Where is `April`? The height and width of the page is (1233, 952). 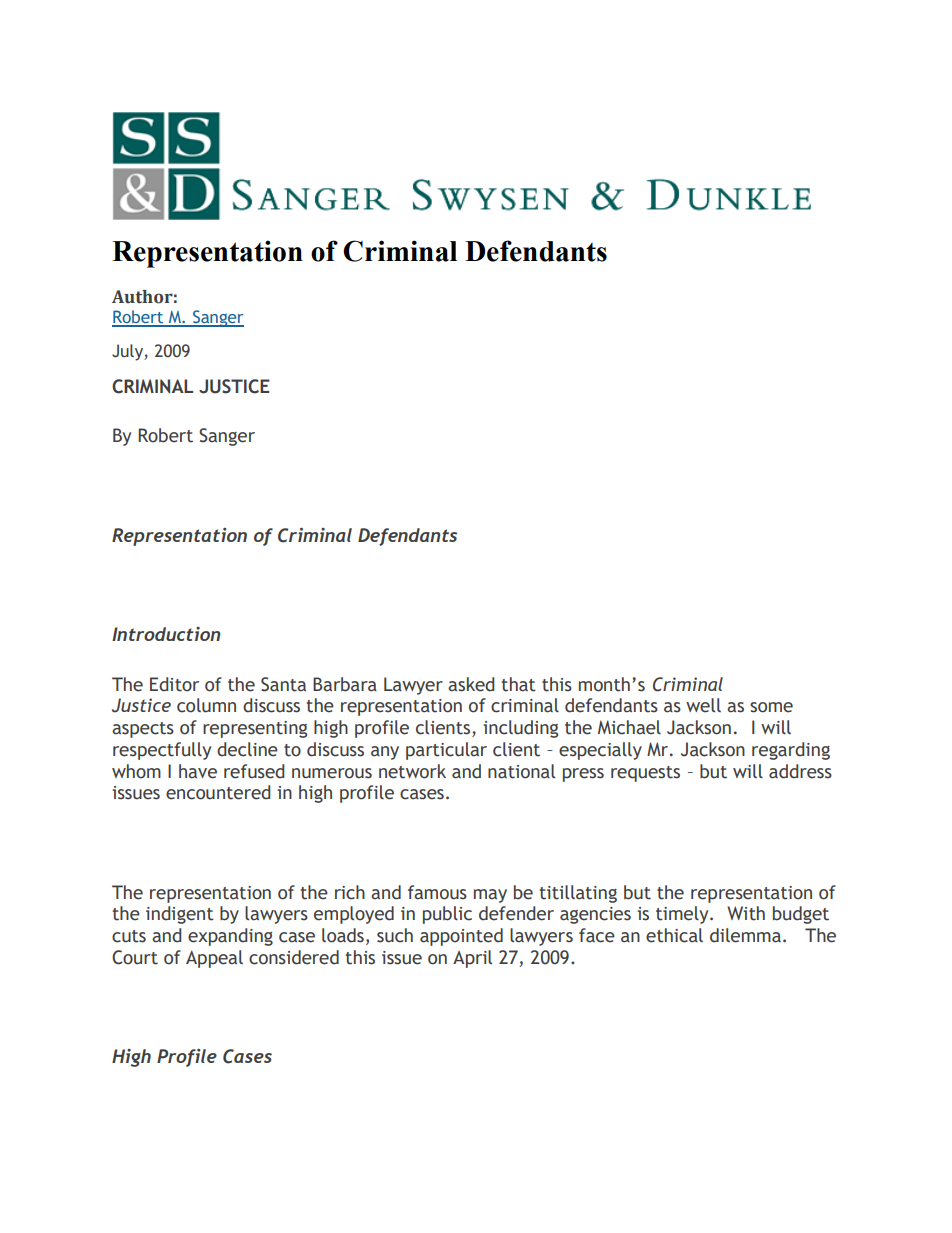
April is located at coordinates (472, 959).
